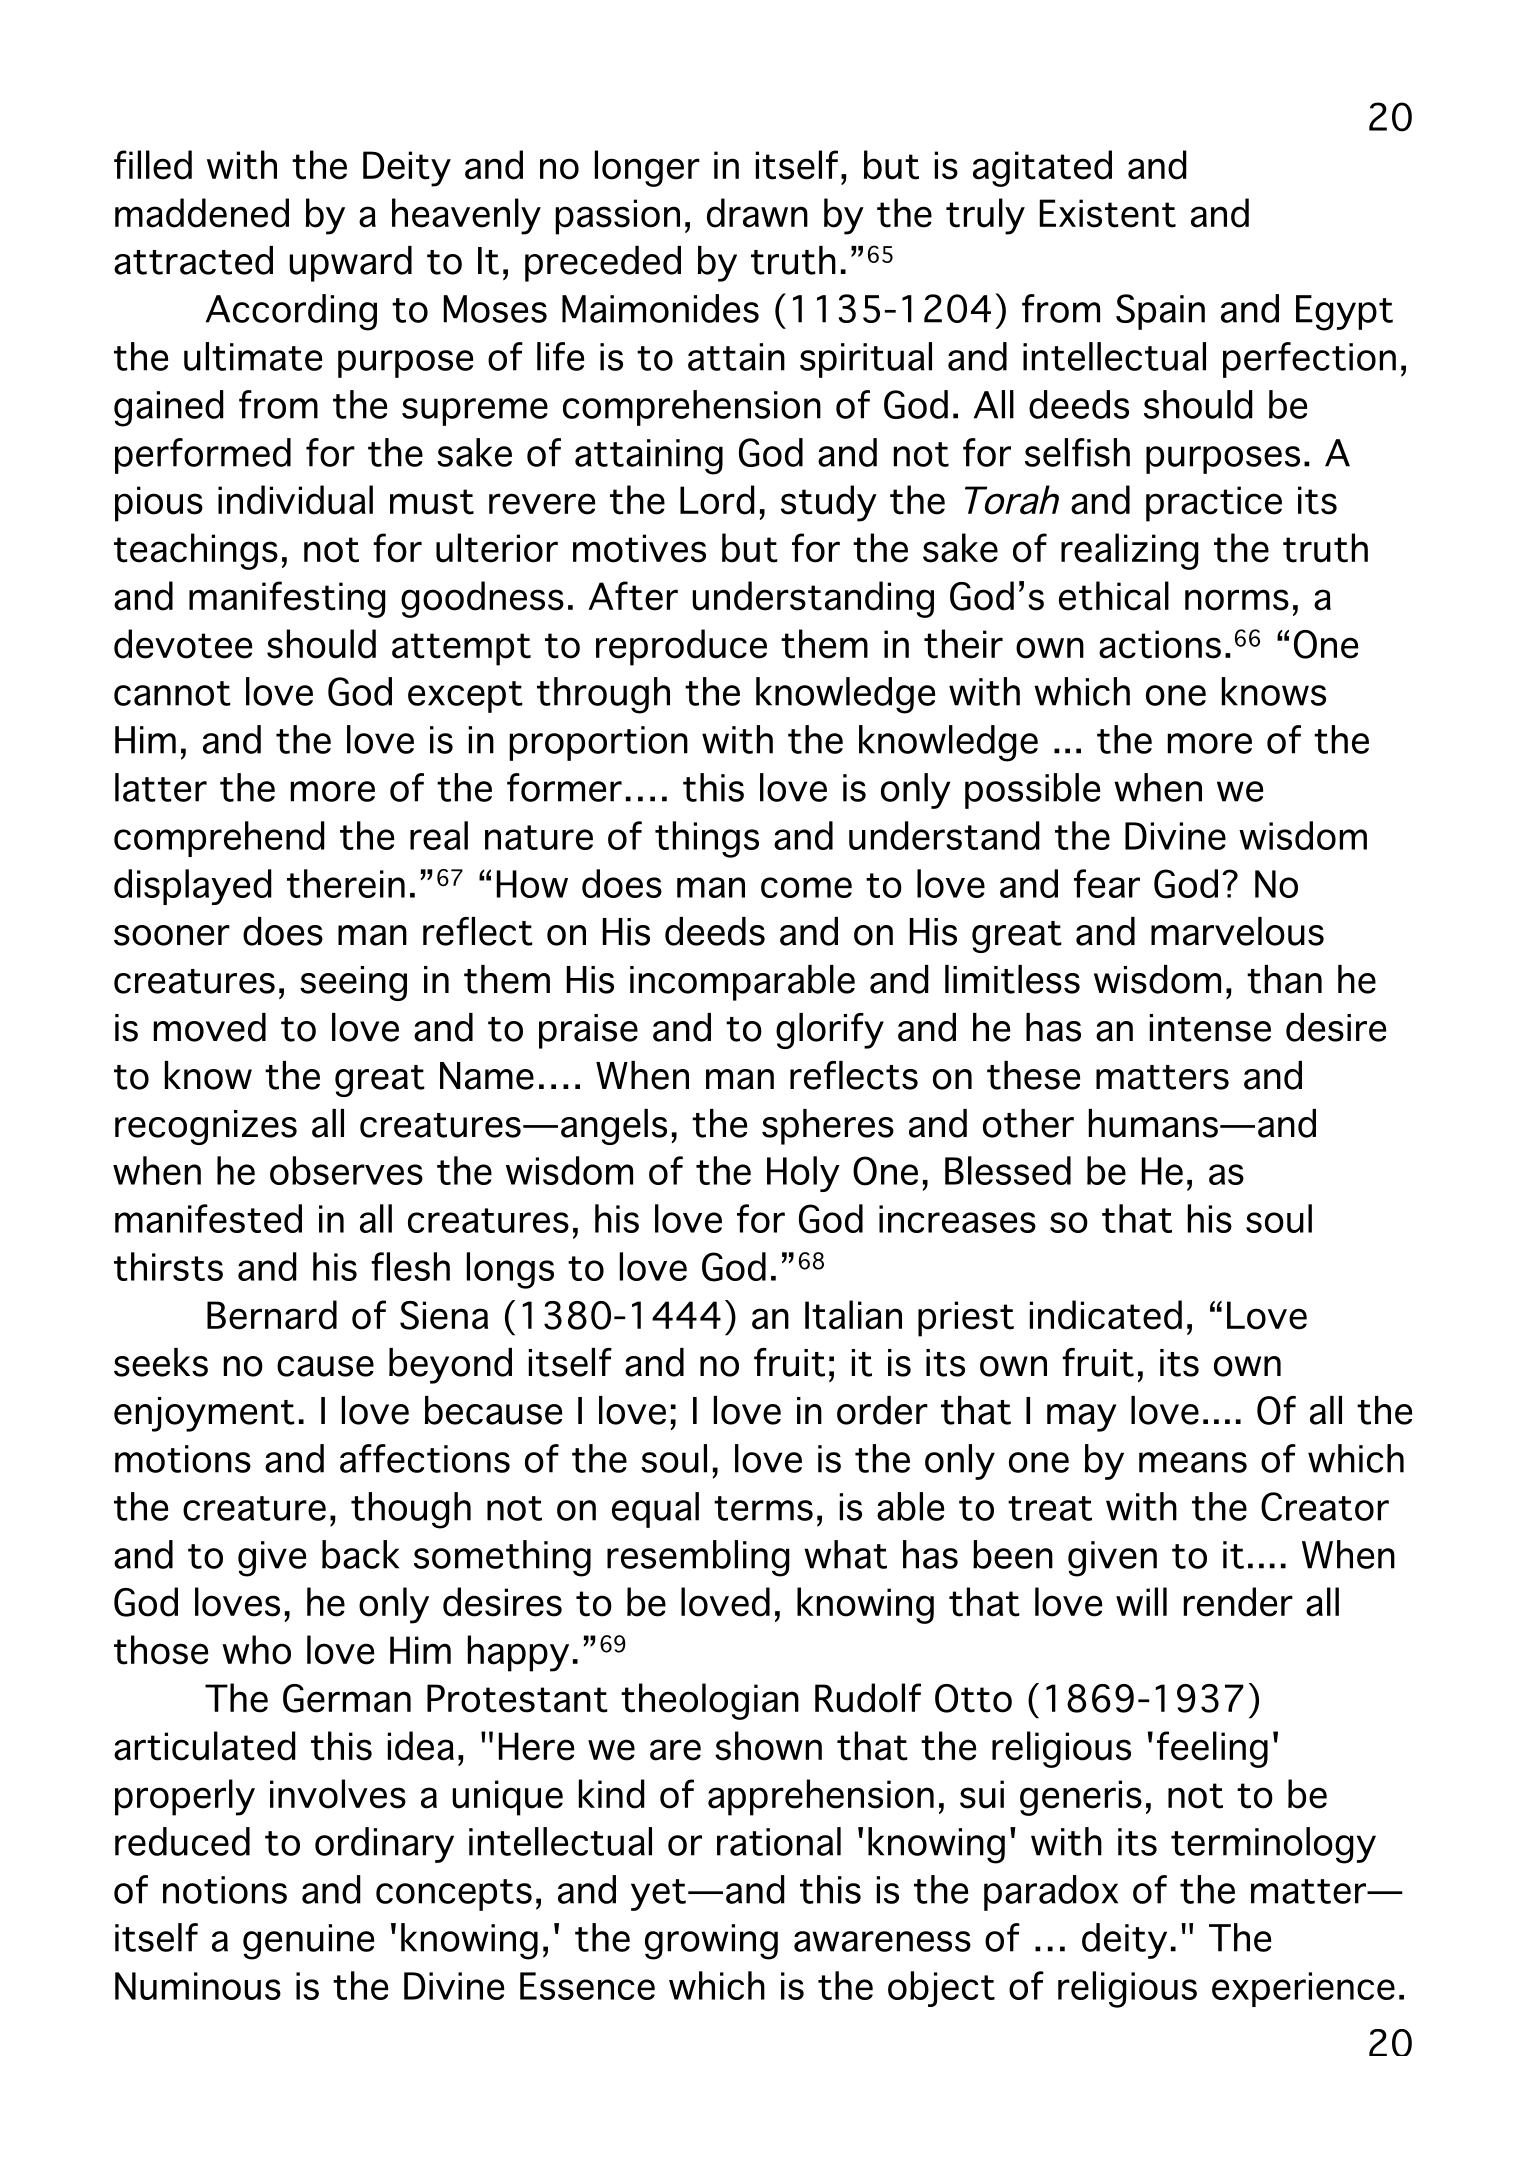 Image resolution: width=1527 pixels, height=2161 pixels. Describe the element at coordinates (308, 1942) in the screenshot. I see `genuine` at that location.
